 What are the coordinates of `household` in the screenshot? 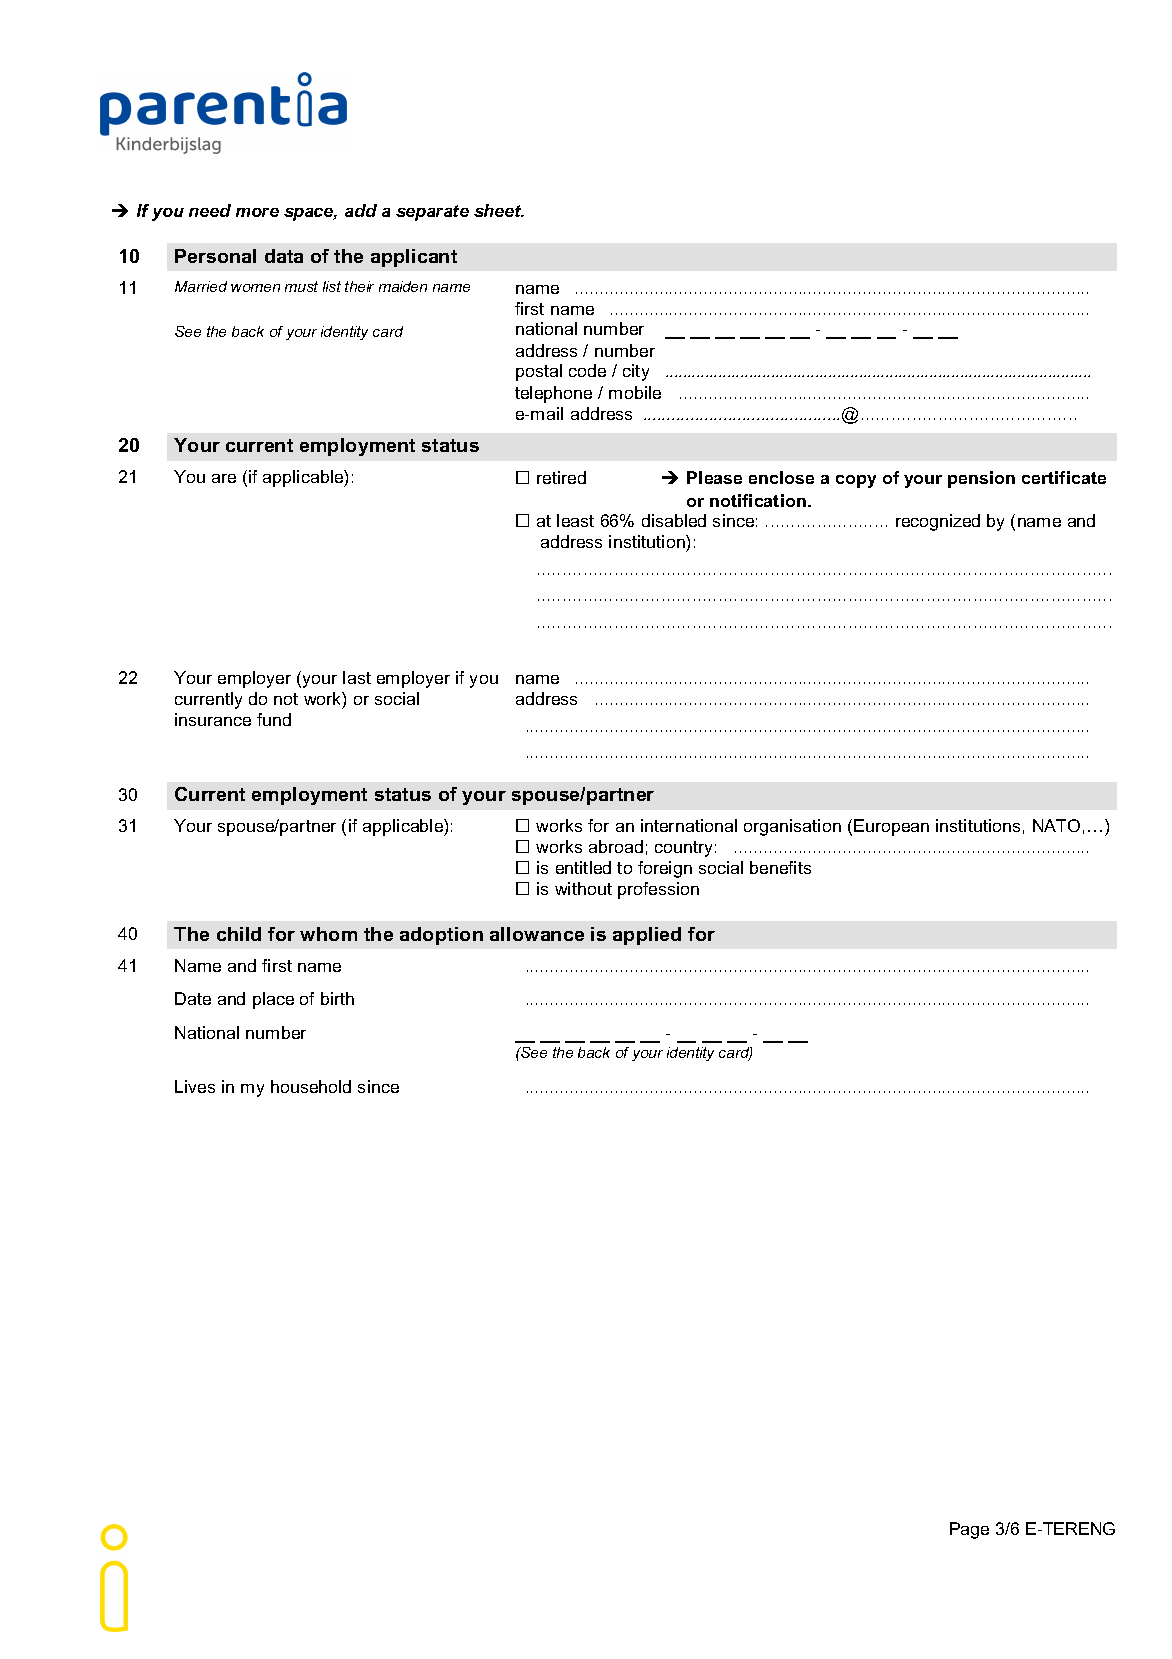 It's located at (311, 1086).
